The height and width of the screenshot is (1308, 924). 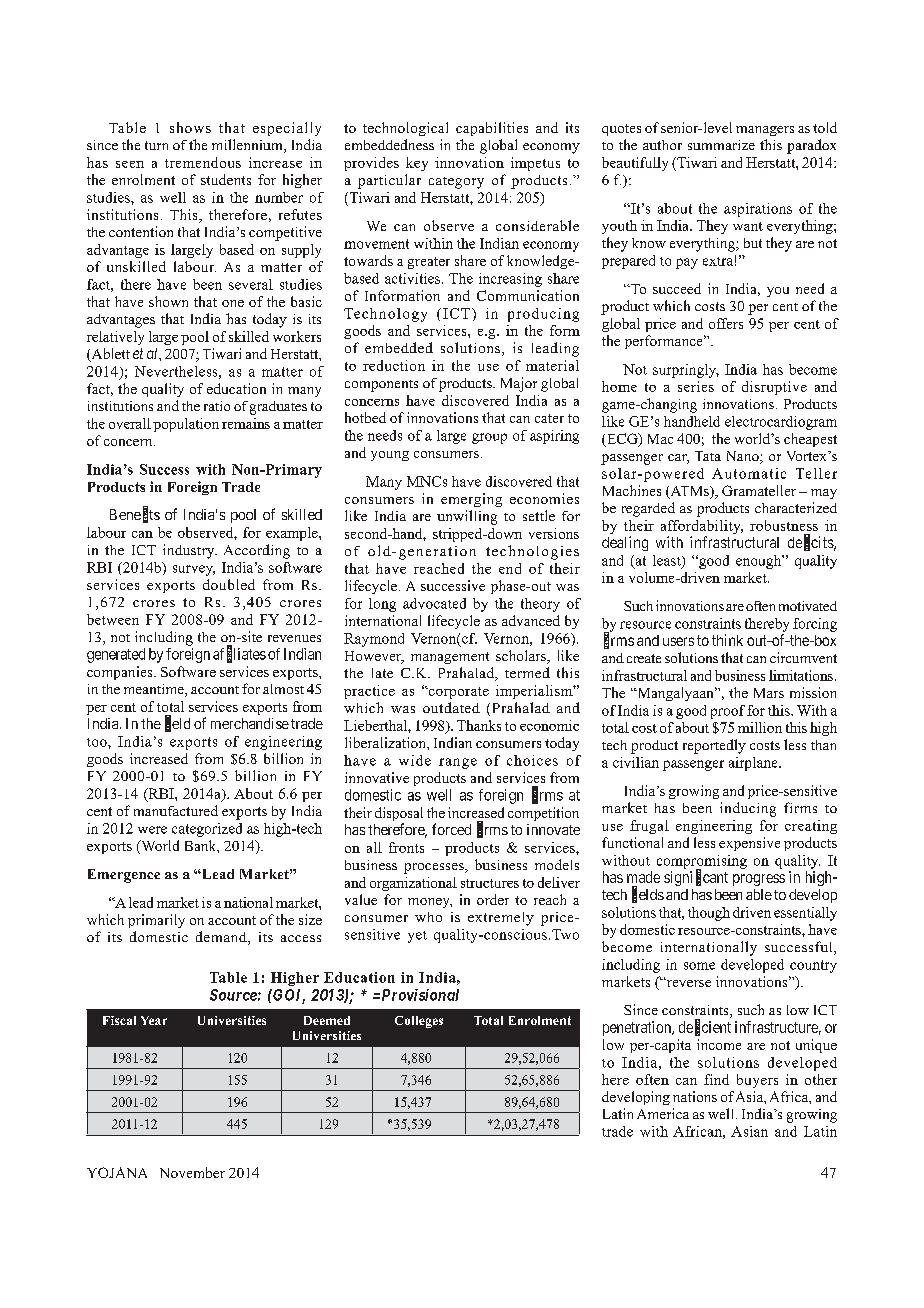 What do you see at coordinates (456, 183) in the screenshot?
I see `category` at bounding box center [456, 183].
